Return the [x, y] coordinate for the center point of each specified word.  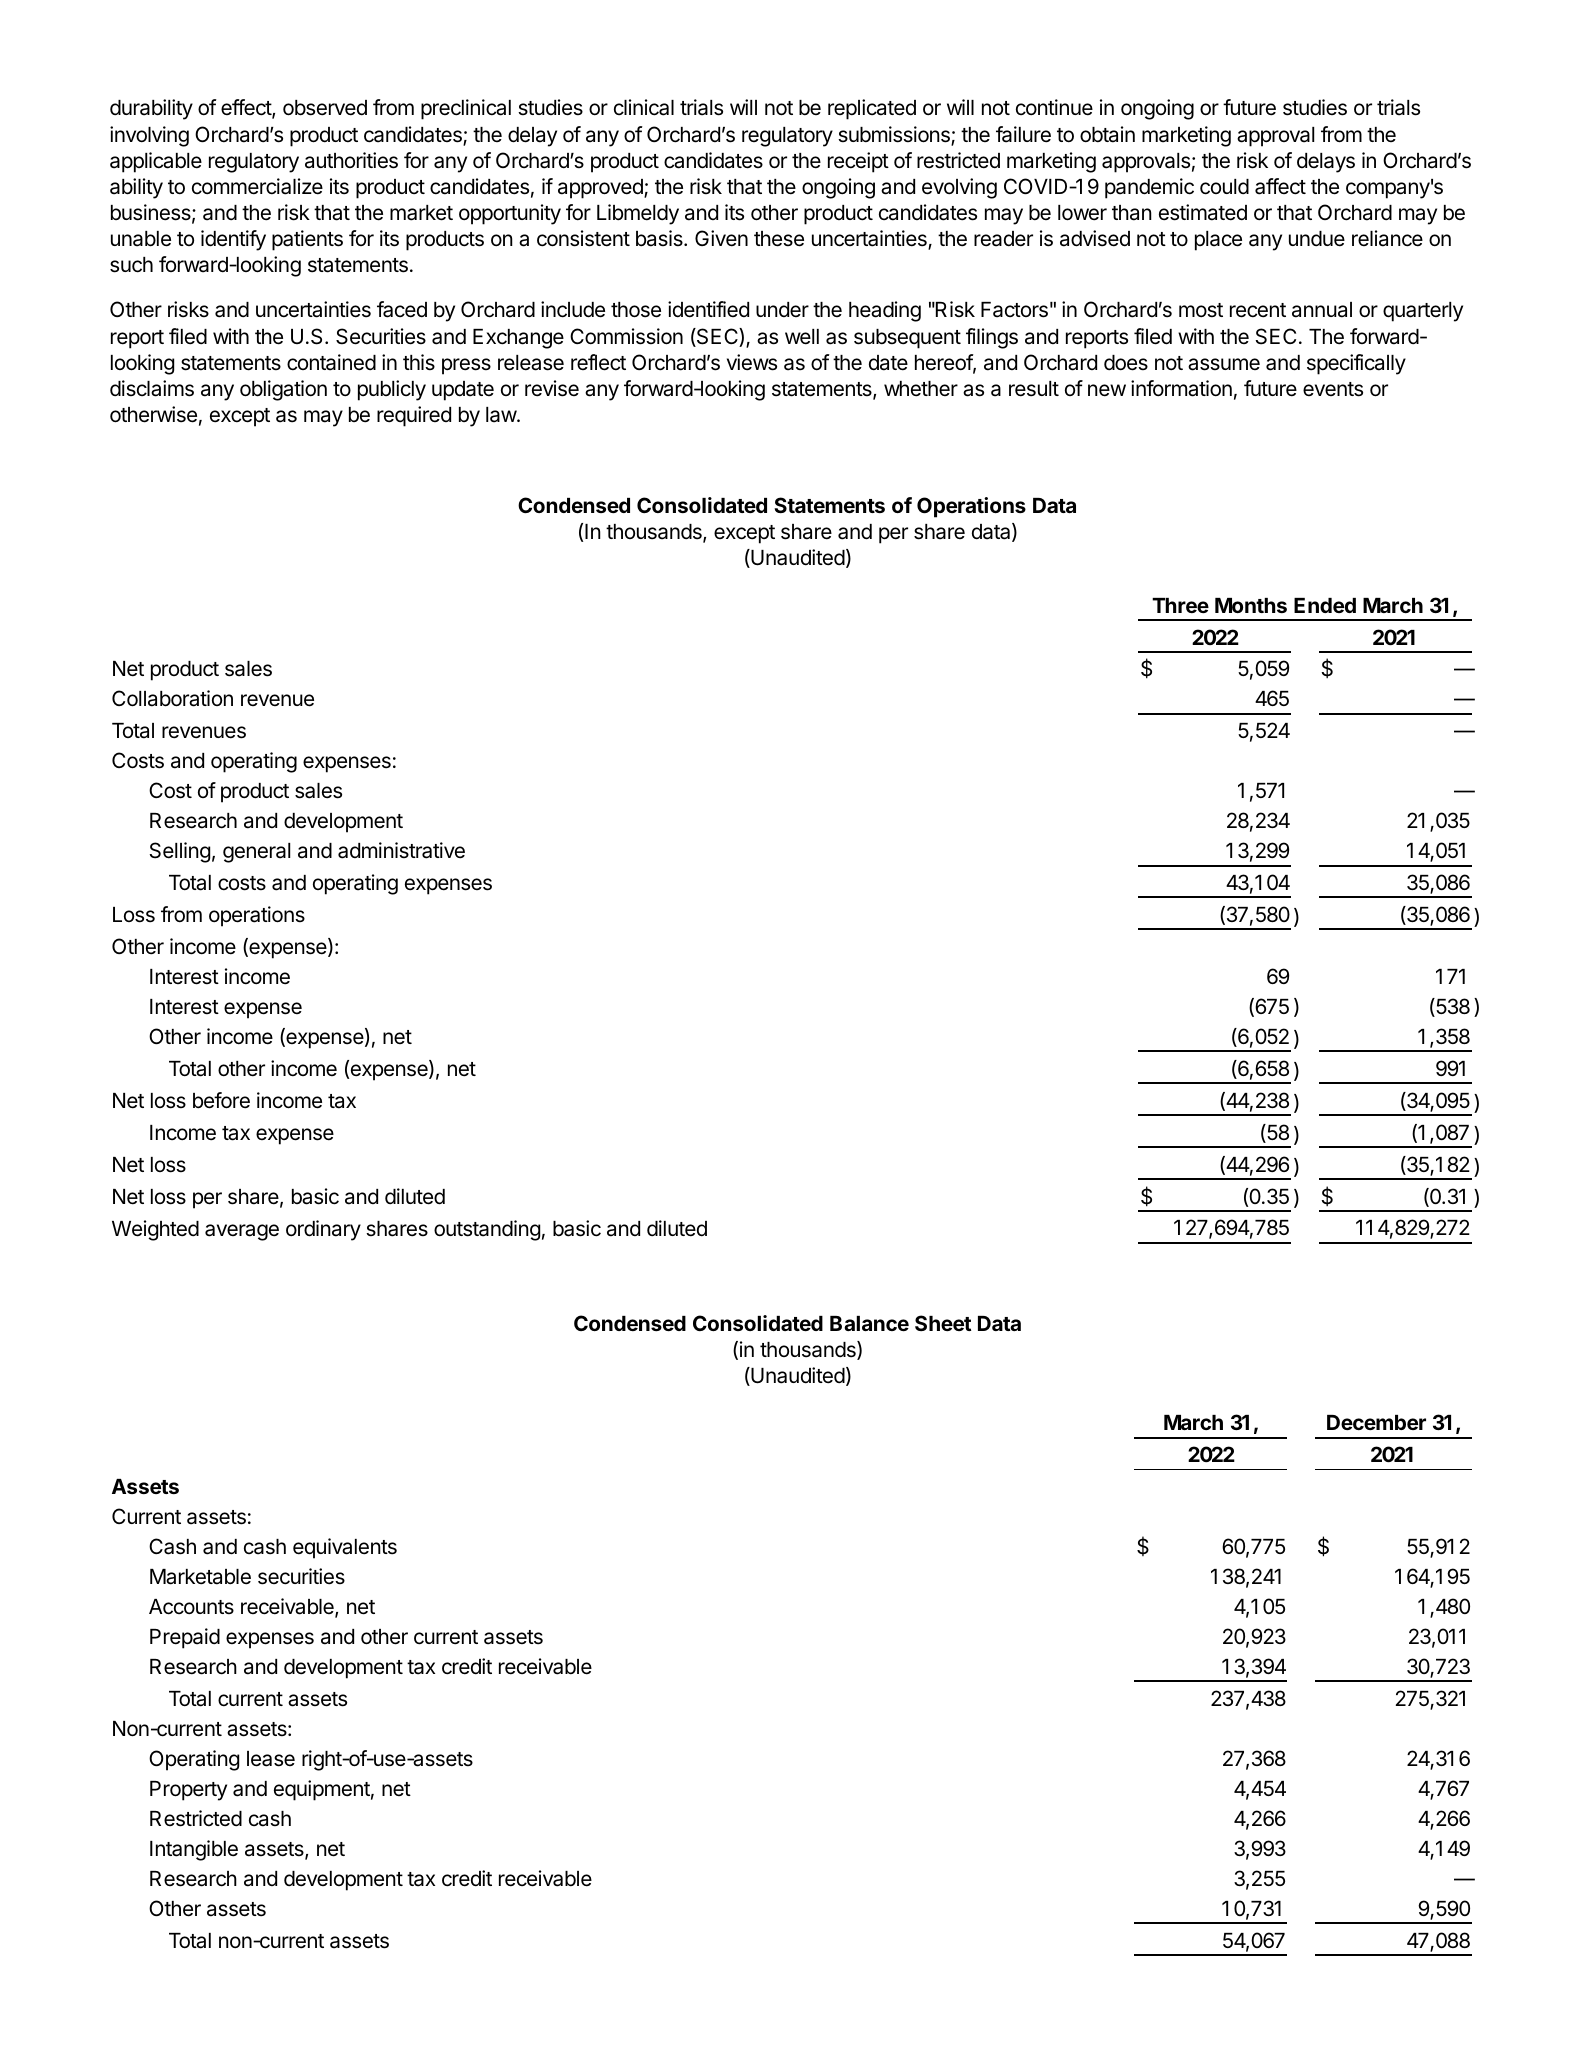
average [242, 1232]
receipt [858, 162]
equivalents [345, 1548]
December [1376, 1422]
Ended [1325, 605]
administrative [401, 850]
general [256, 853]
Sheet [943, 1323]
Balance [869, 1323]
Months [1251, 605]
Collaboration [172, 698]
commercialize [257, 186]
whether [921, 389]
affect [1280, 186]
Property [188, 1791]
